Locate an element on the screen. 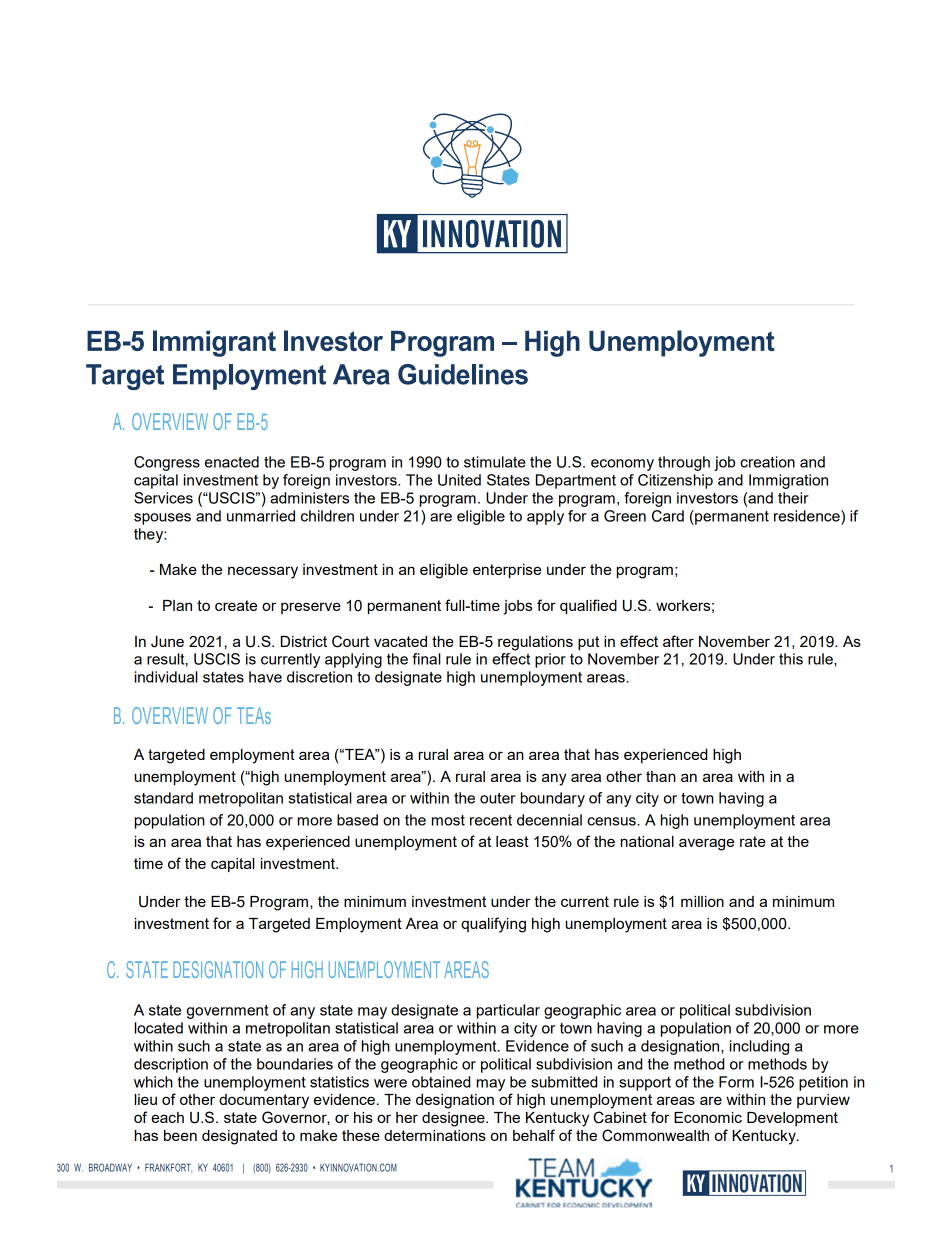 The image size is (952, 1233). determinations is located at coordinates (435, 1135).
